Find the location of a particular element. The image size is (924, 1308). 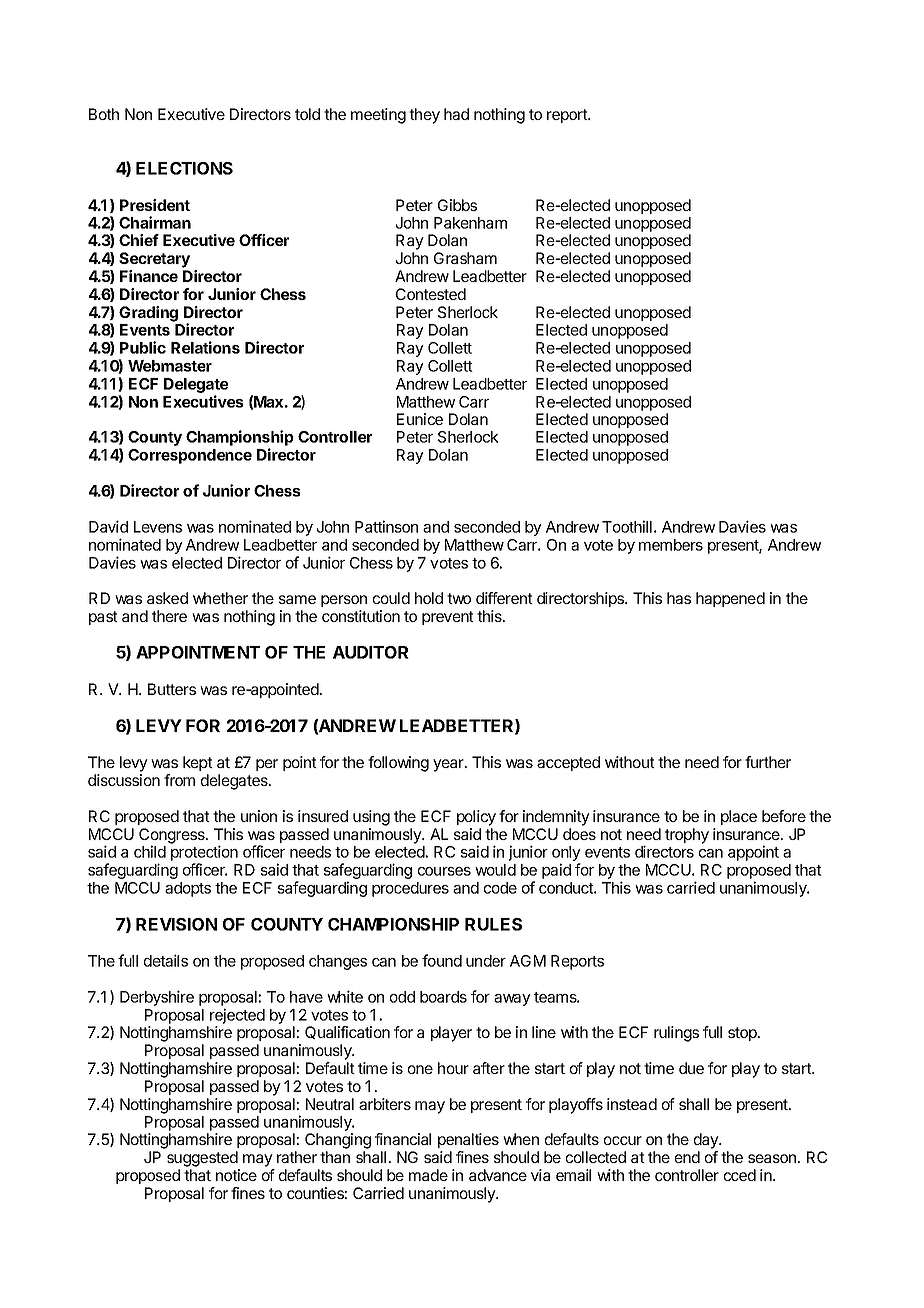

suggested is located at coordinates (202, 1159).
